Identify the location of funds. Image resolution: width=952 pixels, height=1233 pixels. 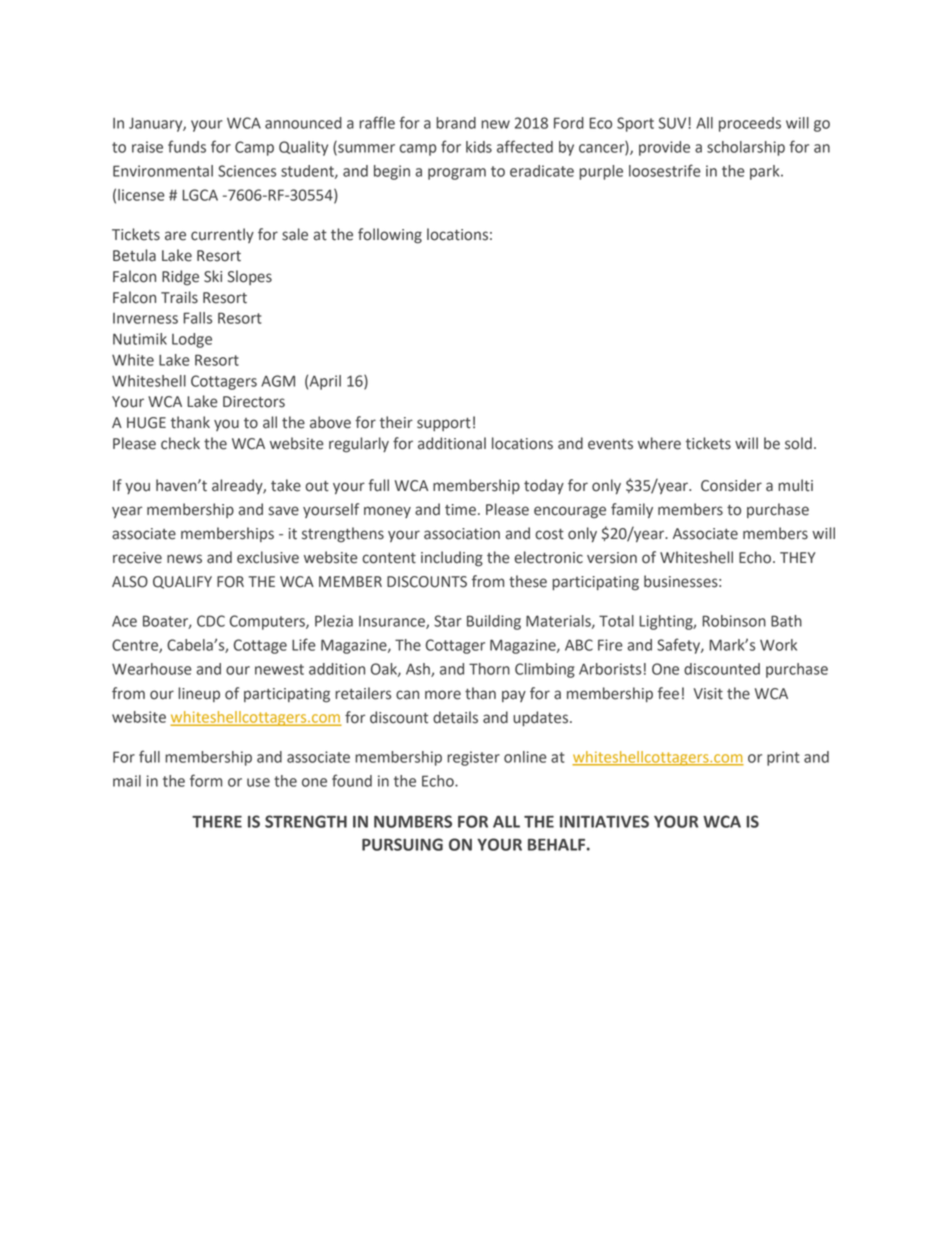
(187, 146).
